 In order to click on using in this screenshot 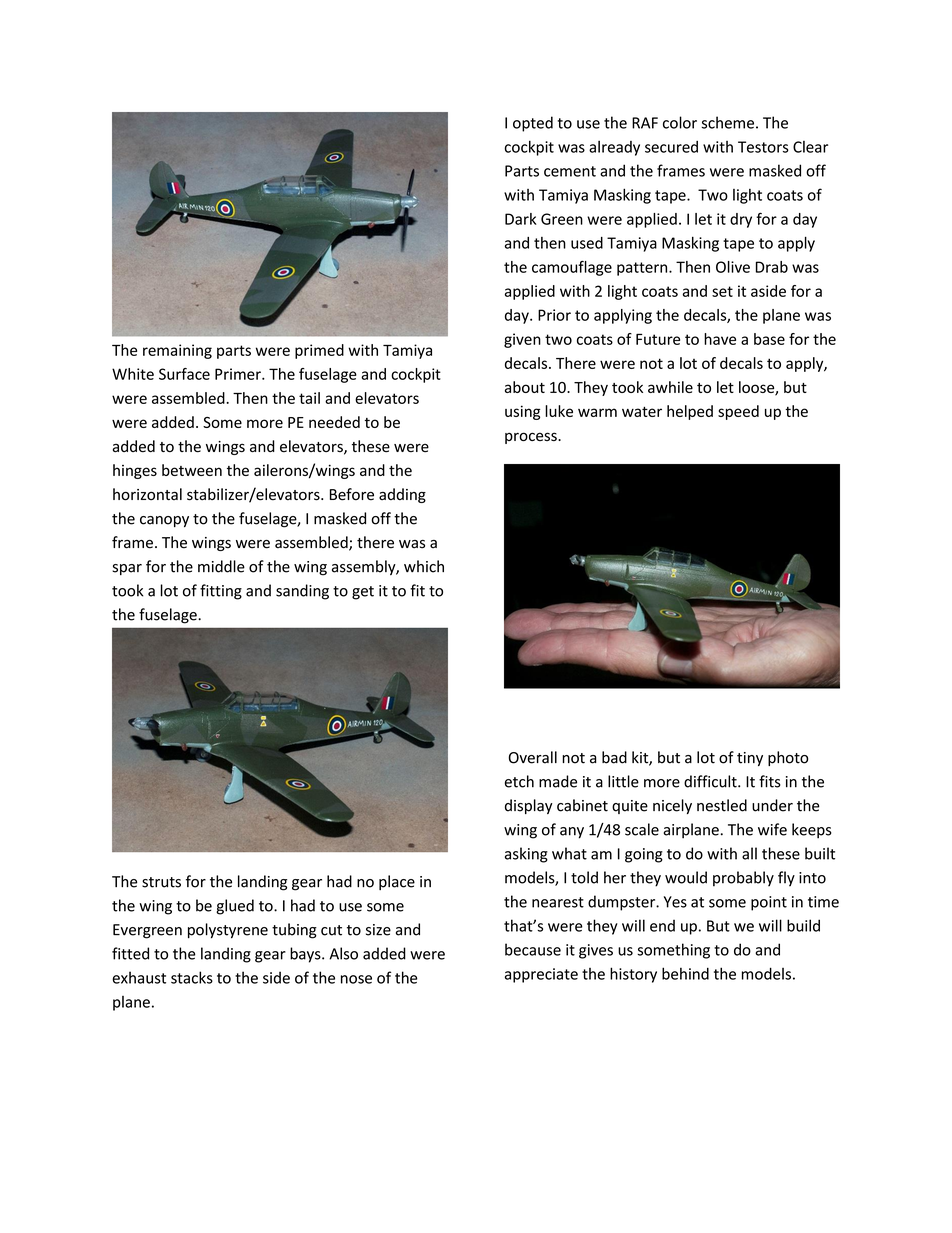, I will do `click(523, 412)`.
